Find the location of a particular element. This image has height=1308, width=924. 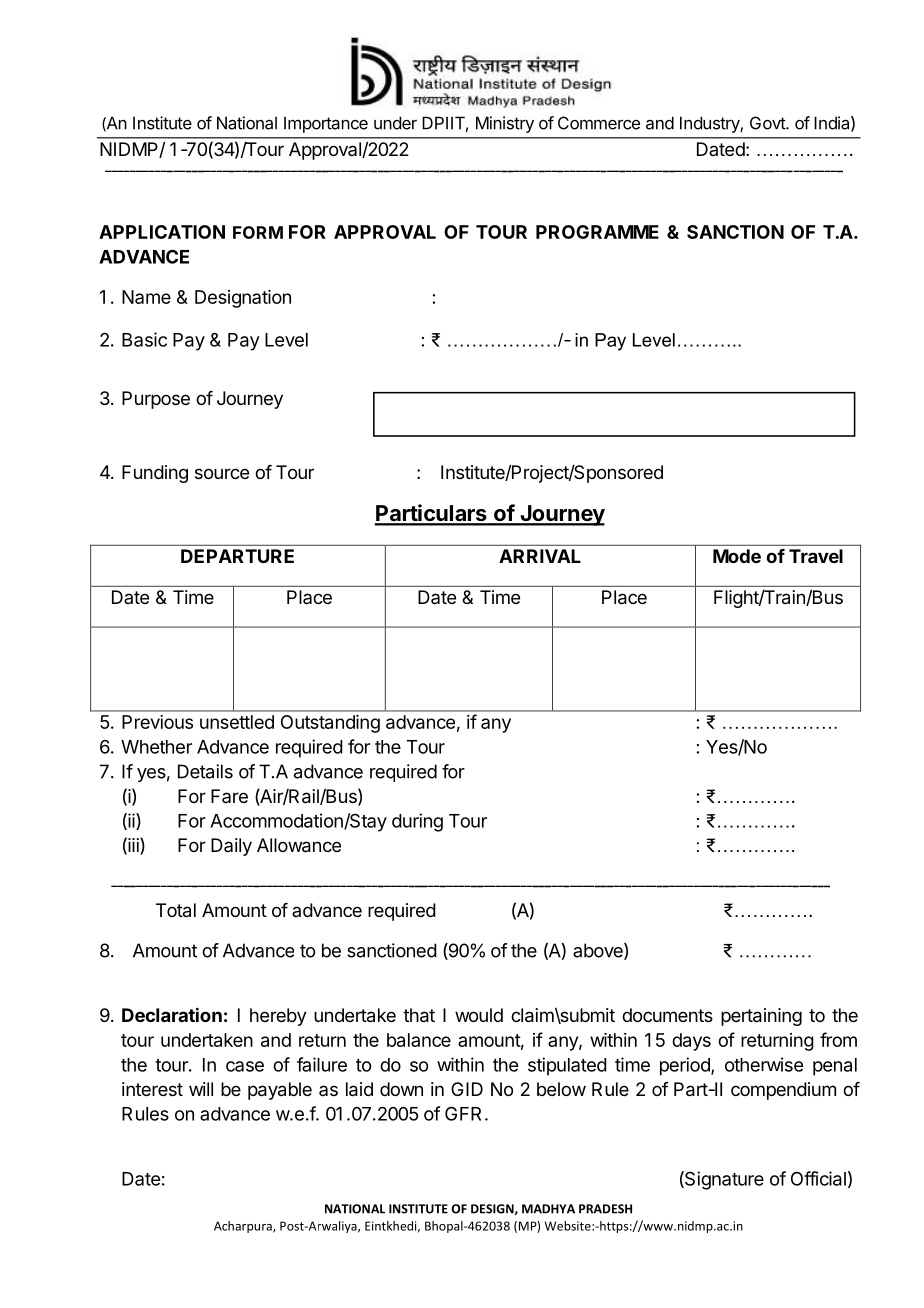

Govt is located at coordinates (768, 123).
